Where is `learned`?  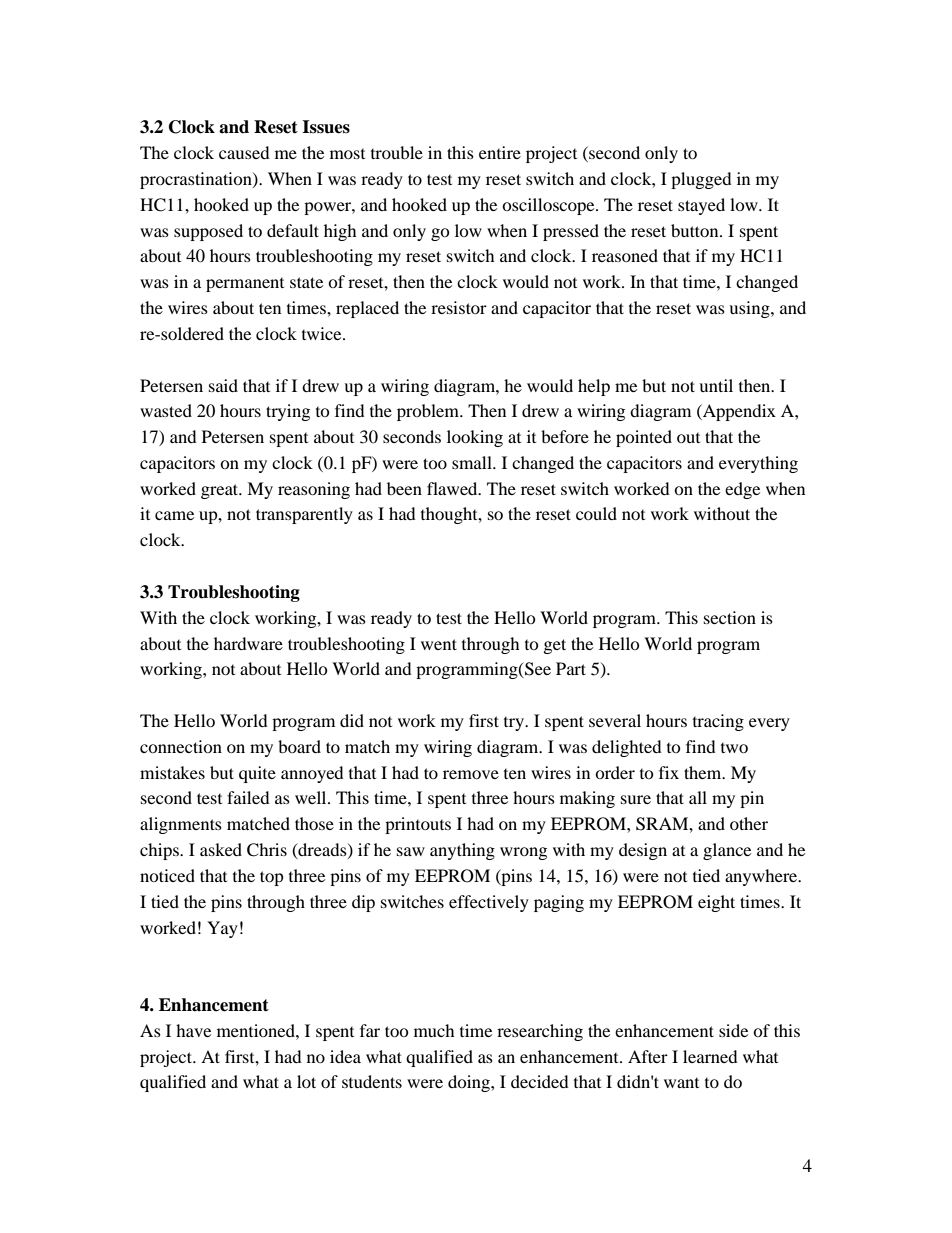
learned is located at coordinates (710, 1056).
